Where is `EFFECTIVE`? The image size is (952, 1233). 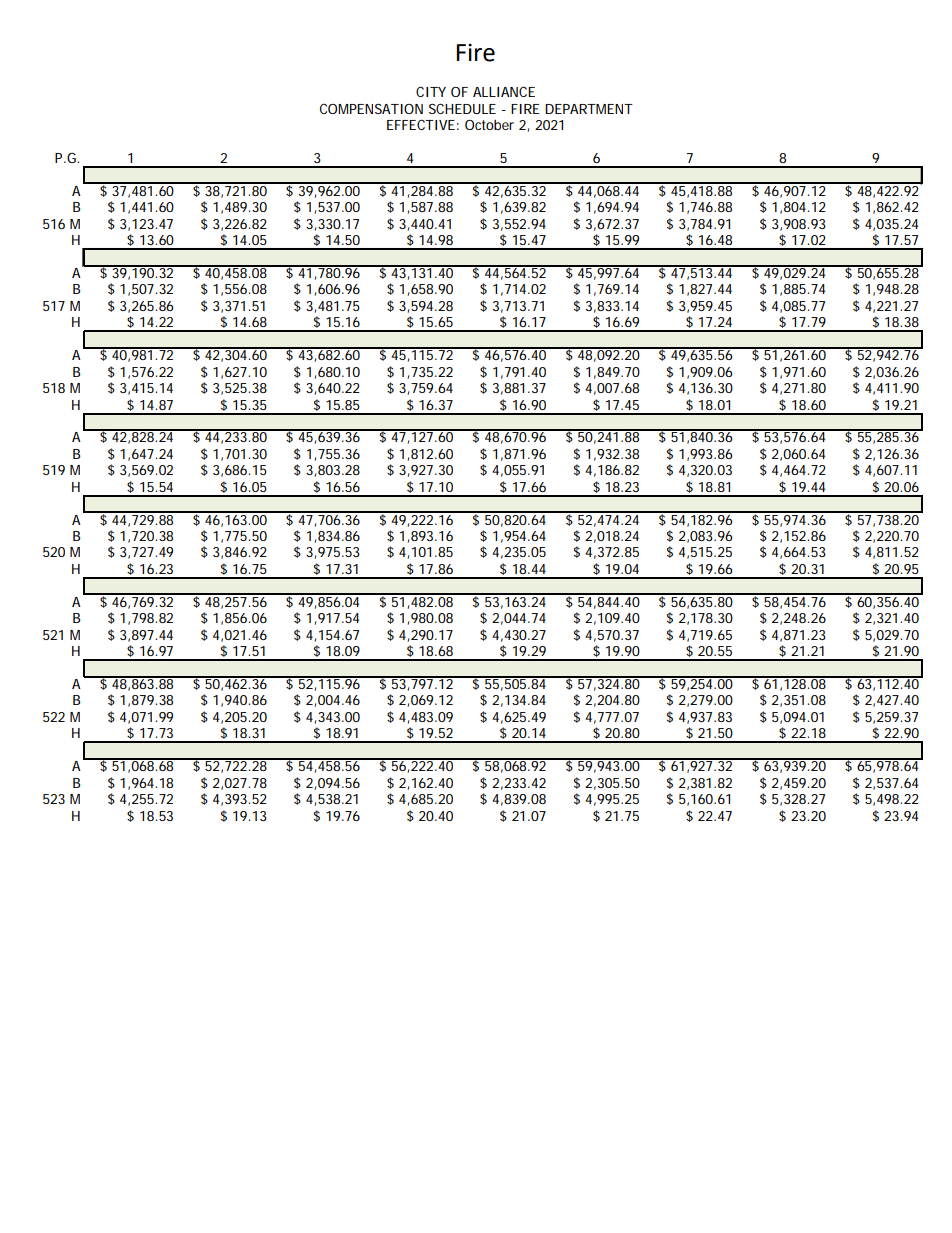
EFFECTIVE is located at coordinates (421, 124).
